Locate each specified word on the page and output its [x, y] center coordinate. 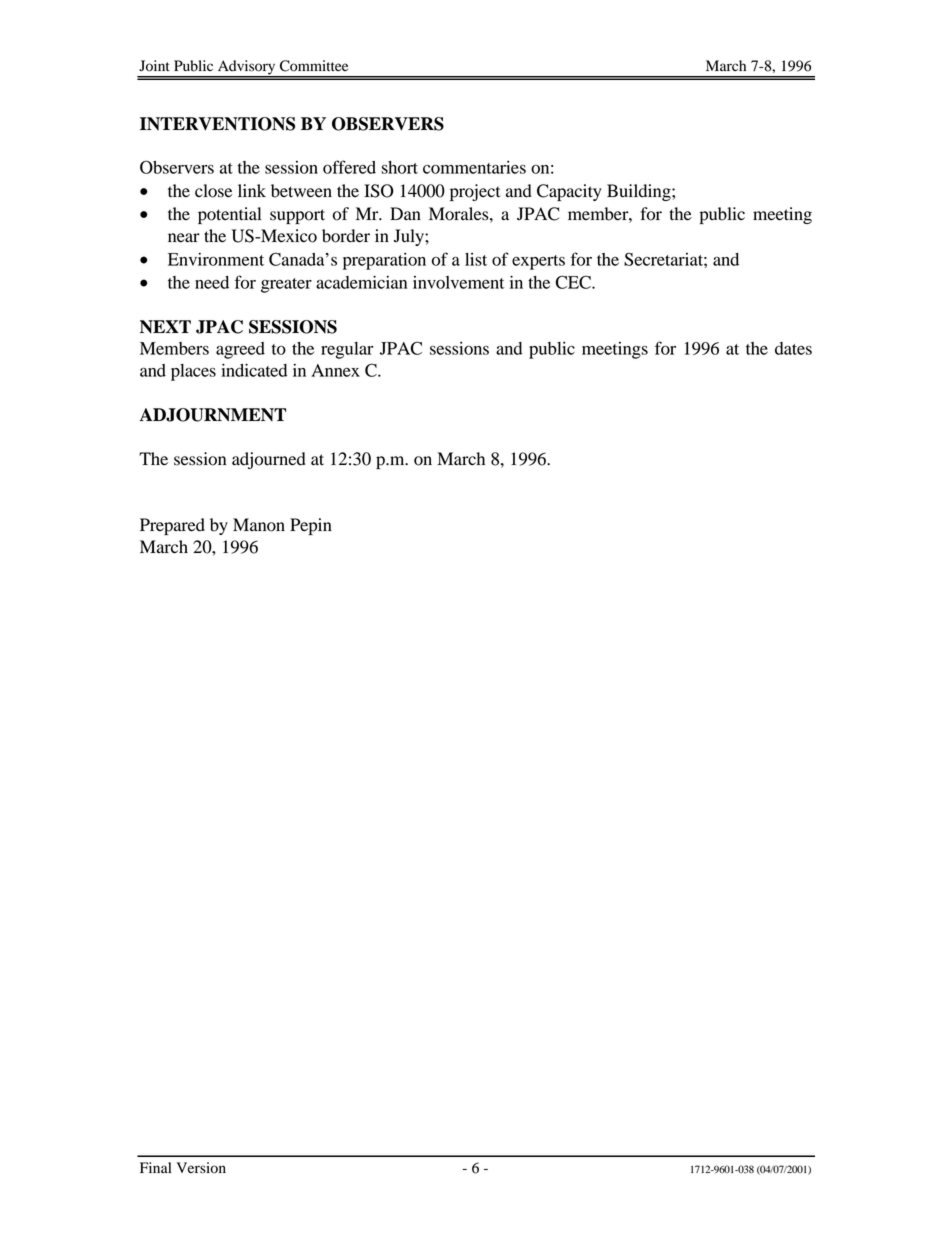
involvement [458, 282]
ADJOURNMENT [212, 415]
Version [201, 1168]
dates [793, 348]
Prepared [172, 526]
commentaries [474, 167]
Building [640, 192]
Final [155, 1167]
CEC [574, 282]
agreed [240, 350]
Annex [335, 370]
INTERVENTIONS [217, 124]
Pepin [311, 526]
